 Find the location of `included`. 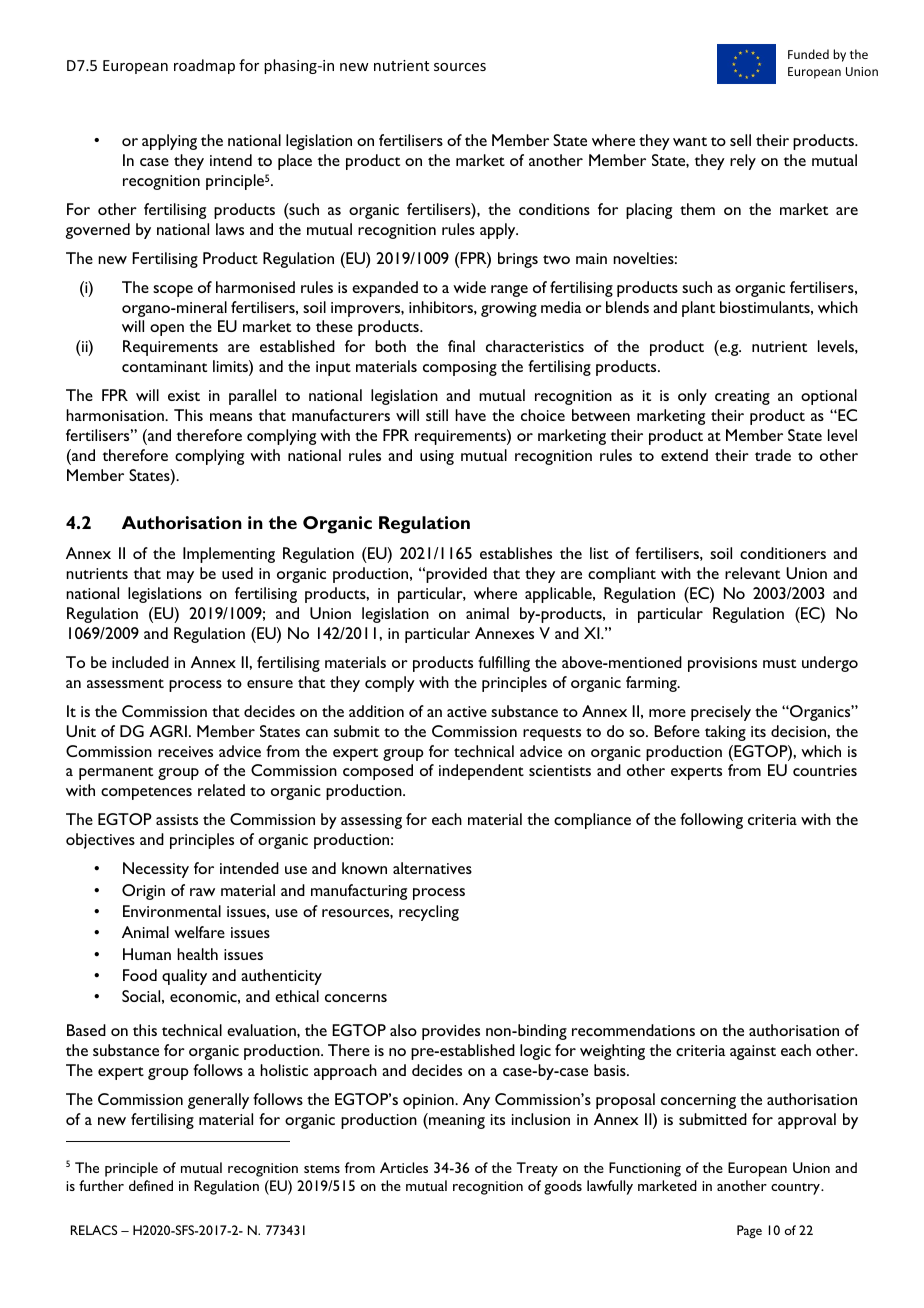

included is located at coordinates (140, 662).
